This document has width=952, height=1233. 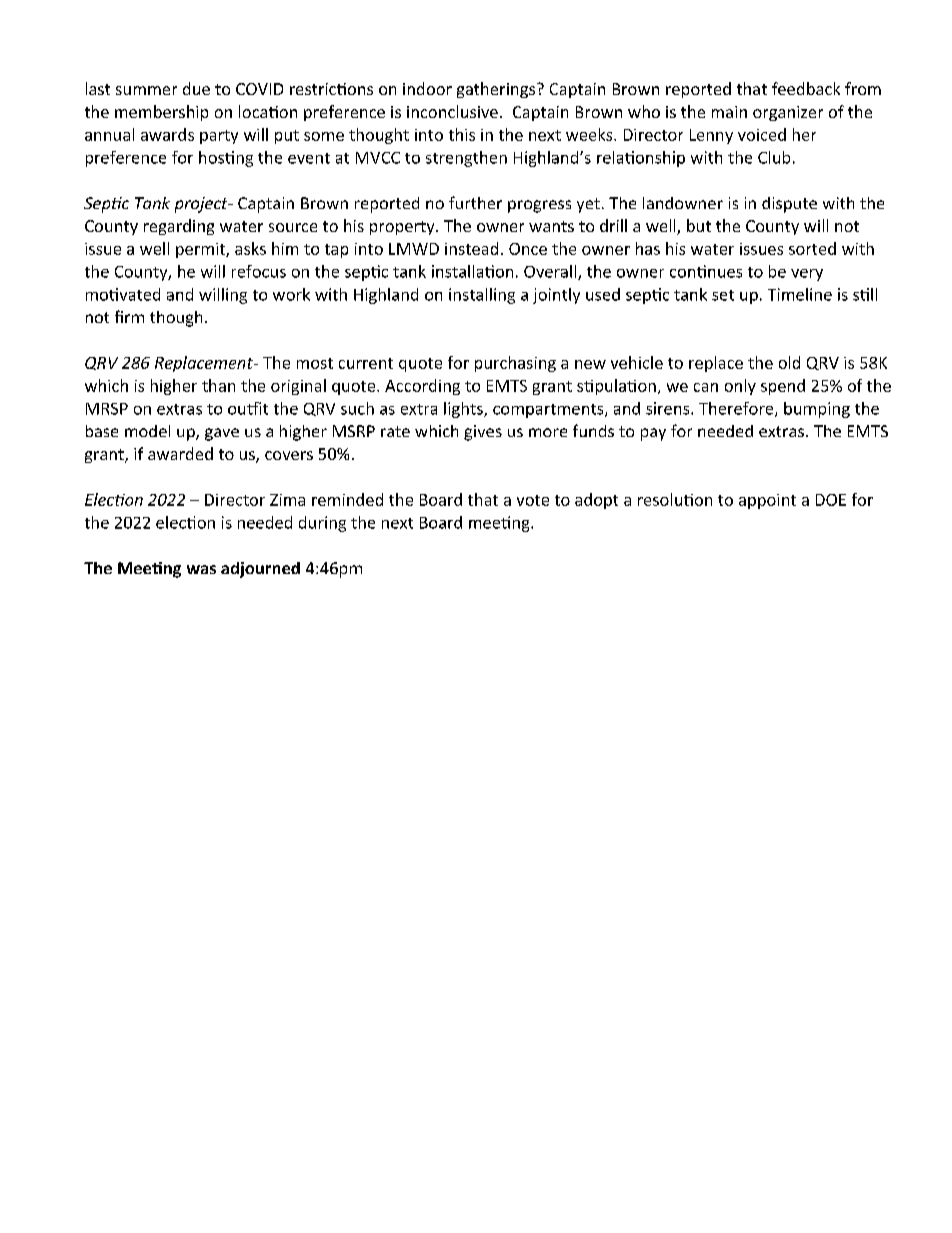 What do you see at coordinates (161, 113) in the document?
I see `membership` at bounding box center [161, 113].
